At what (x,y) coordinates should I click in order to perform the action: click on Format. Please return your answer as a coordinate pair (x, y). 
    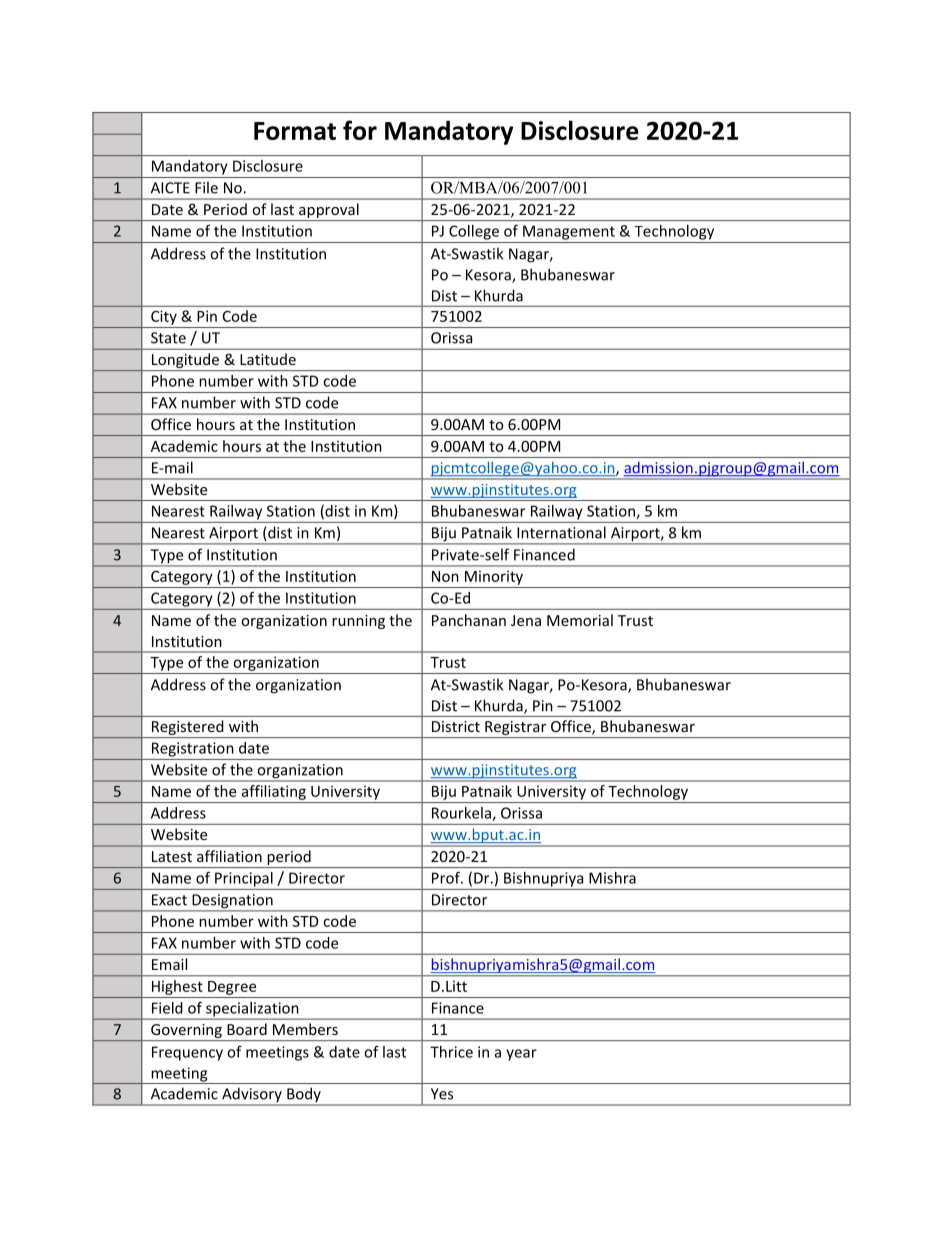
    Looking at the image, I should click on (295, 131).
